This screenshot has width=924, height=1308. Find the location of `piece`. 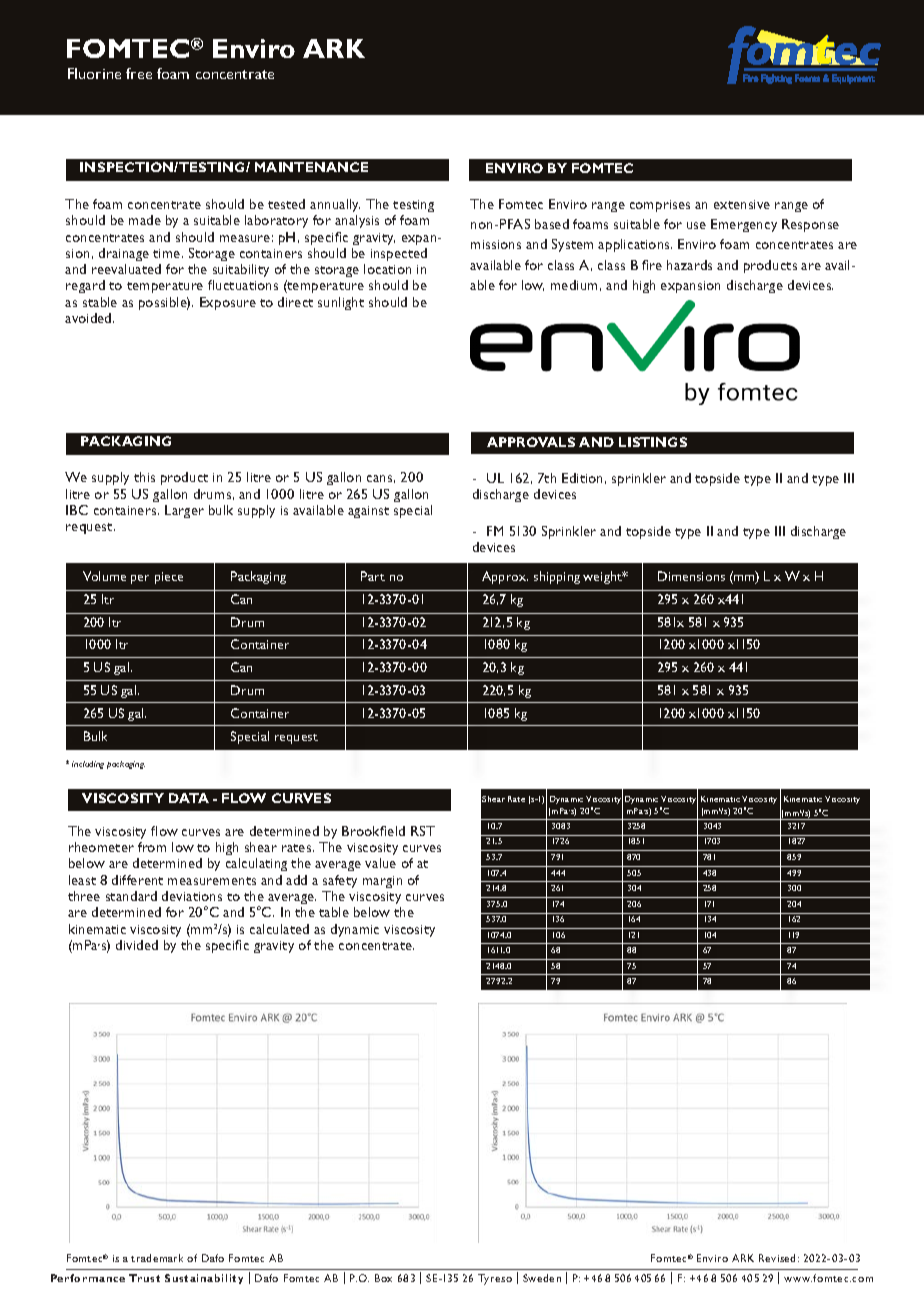

piece is located at coordinates (169, 578).
